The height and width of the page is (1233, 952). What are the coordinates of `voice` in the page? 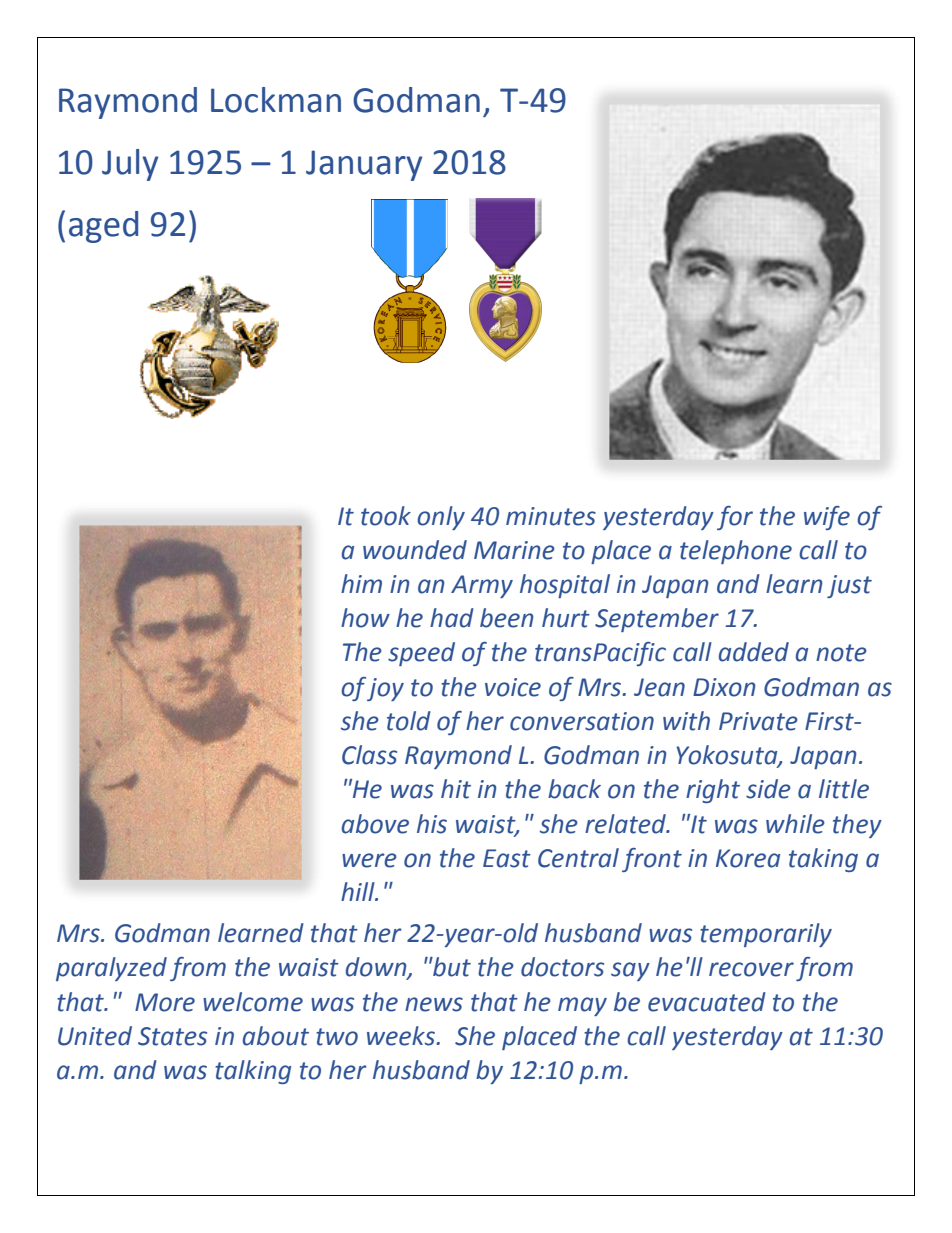 It's located at (513, 687).
